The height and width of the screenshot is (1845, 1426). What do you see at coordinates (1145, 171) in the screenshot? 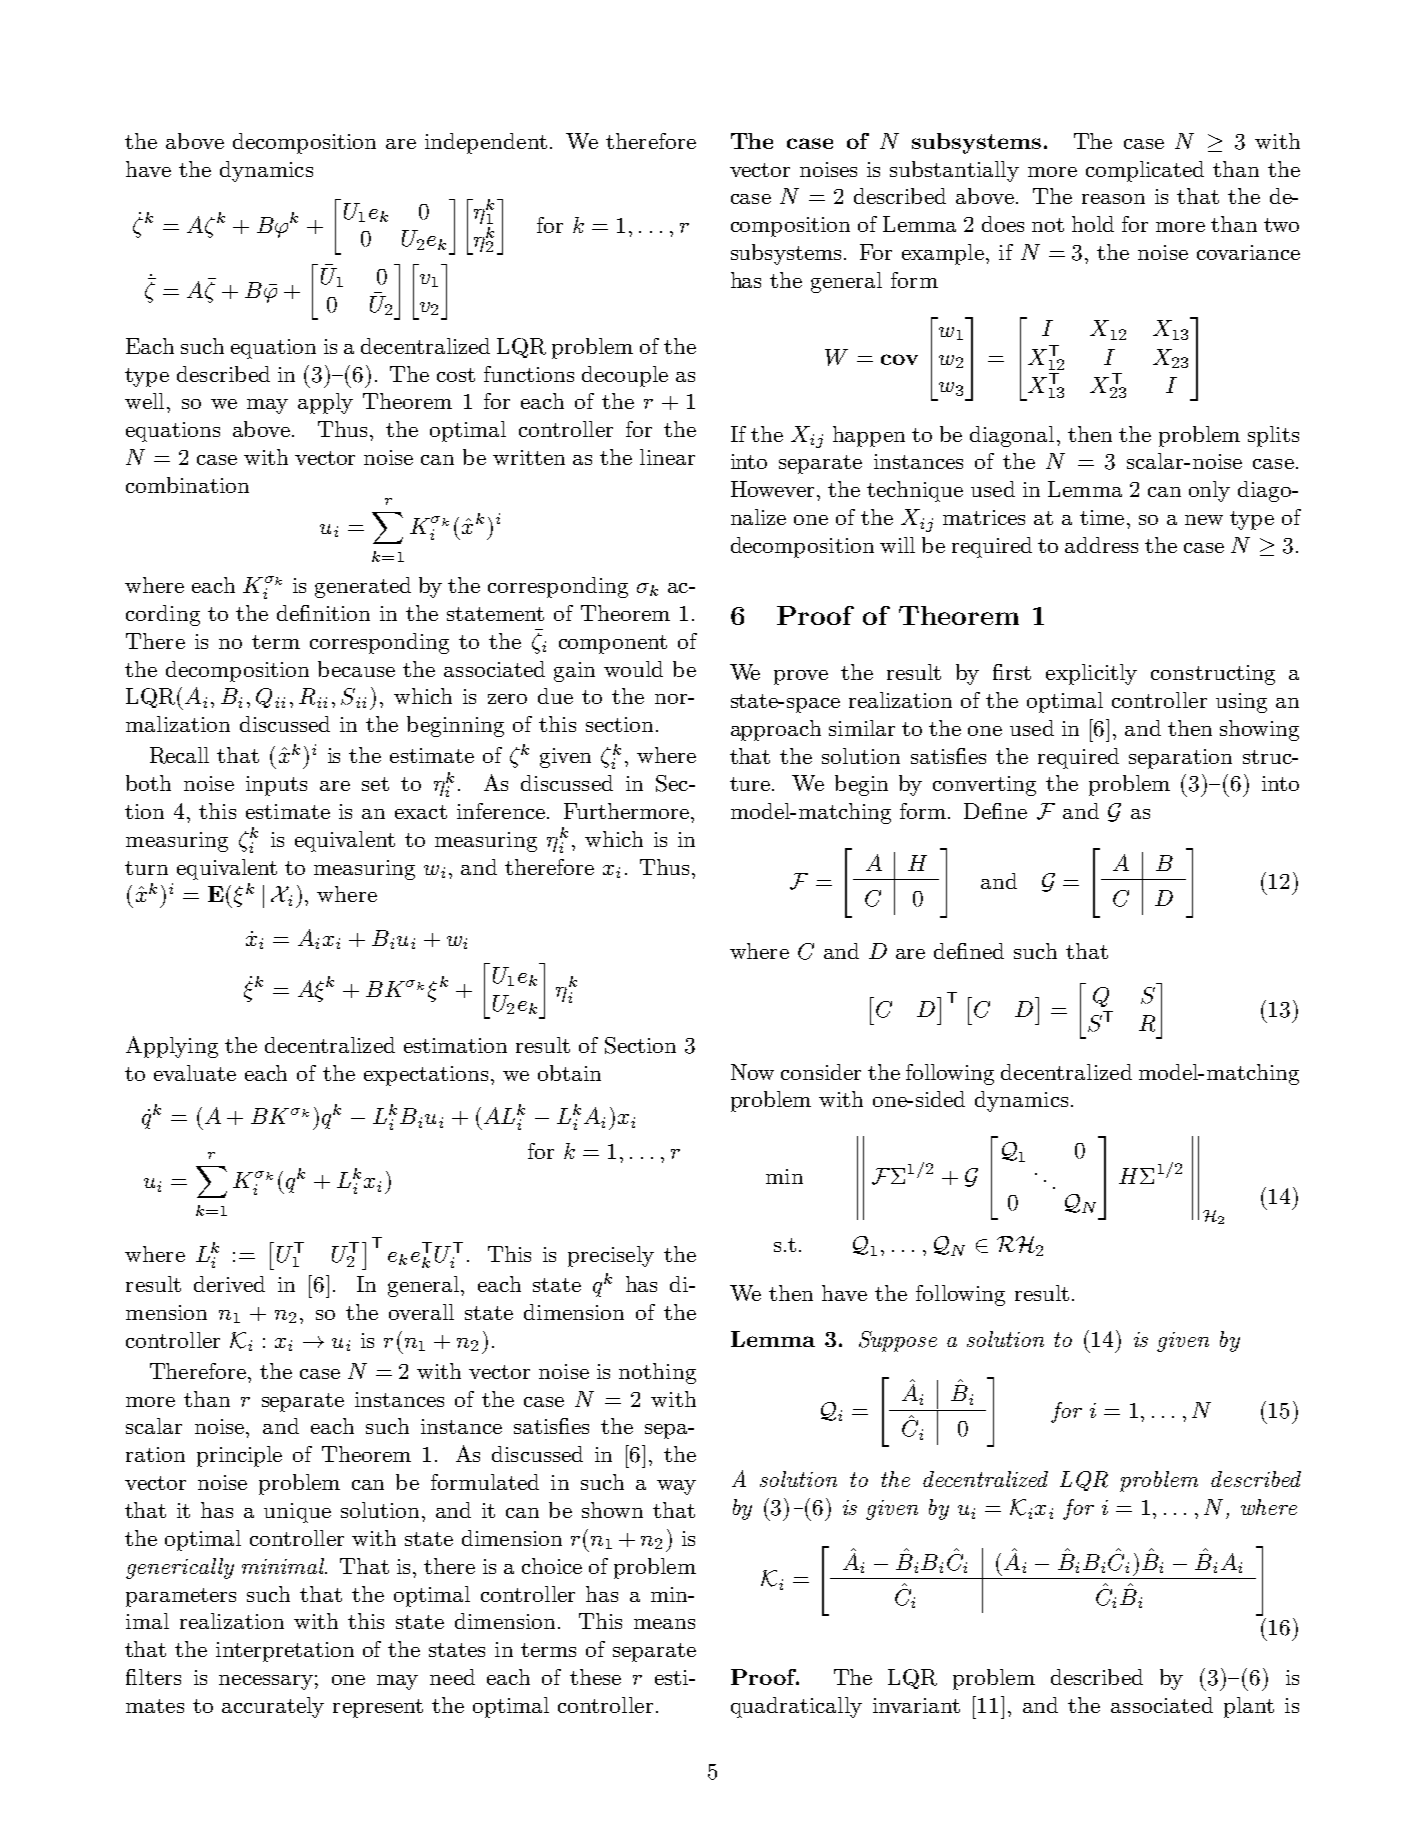
I see `complicated` at bounding box center [1145, 171].
